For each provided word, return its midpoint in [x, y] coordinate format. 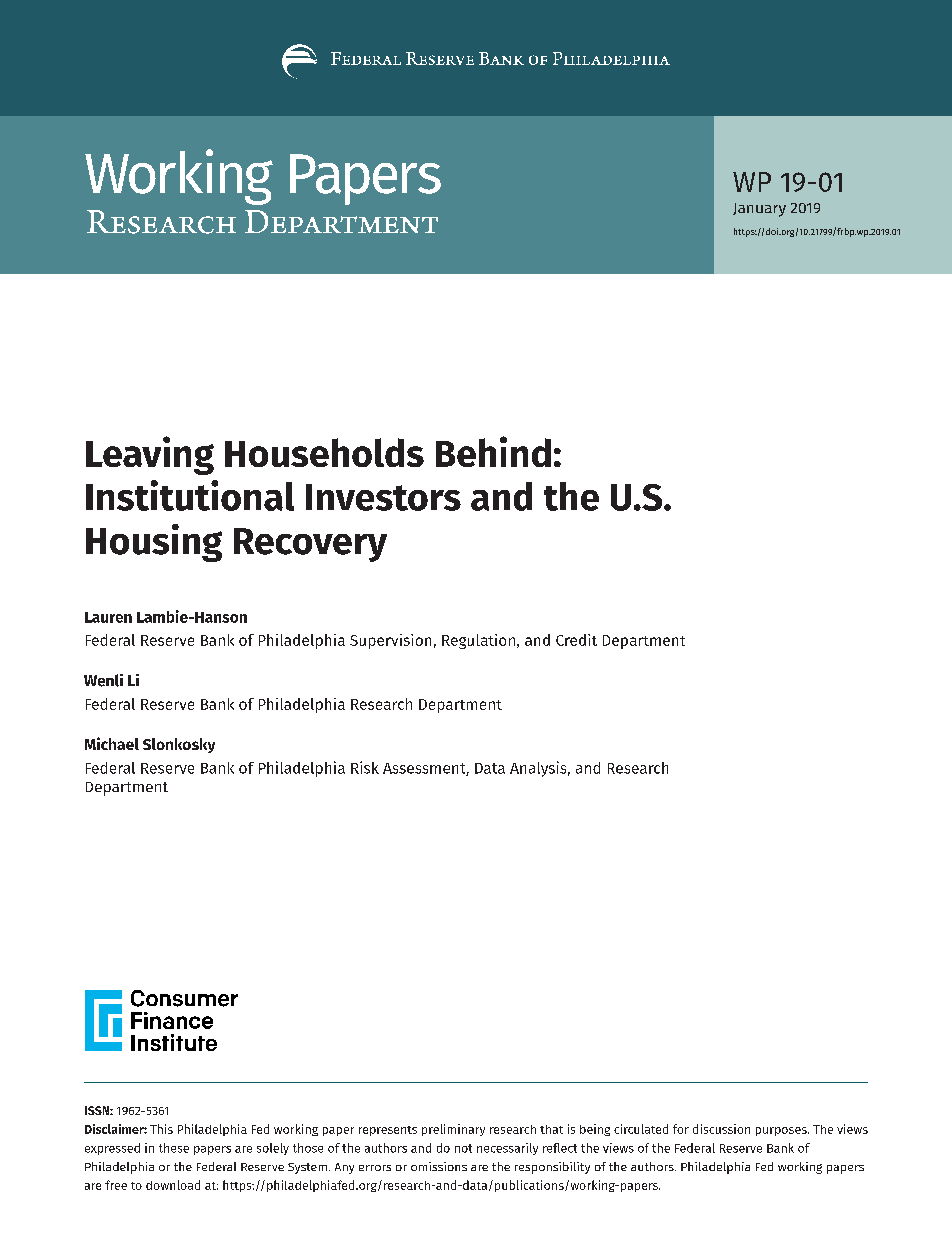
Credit [576, 640]
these [174, 1148]
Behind [493, 451]
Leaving [150, 455]
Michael [112, 743]
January [759, 210]
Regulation [480, 641]
